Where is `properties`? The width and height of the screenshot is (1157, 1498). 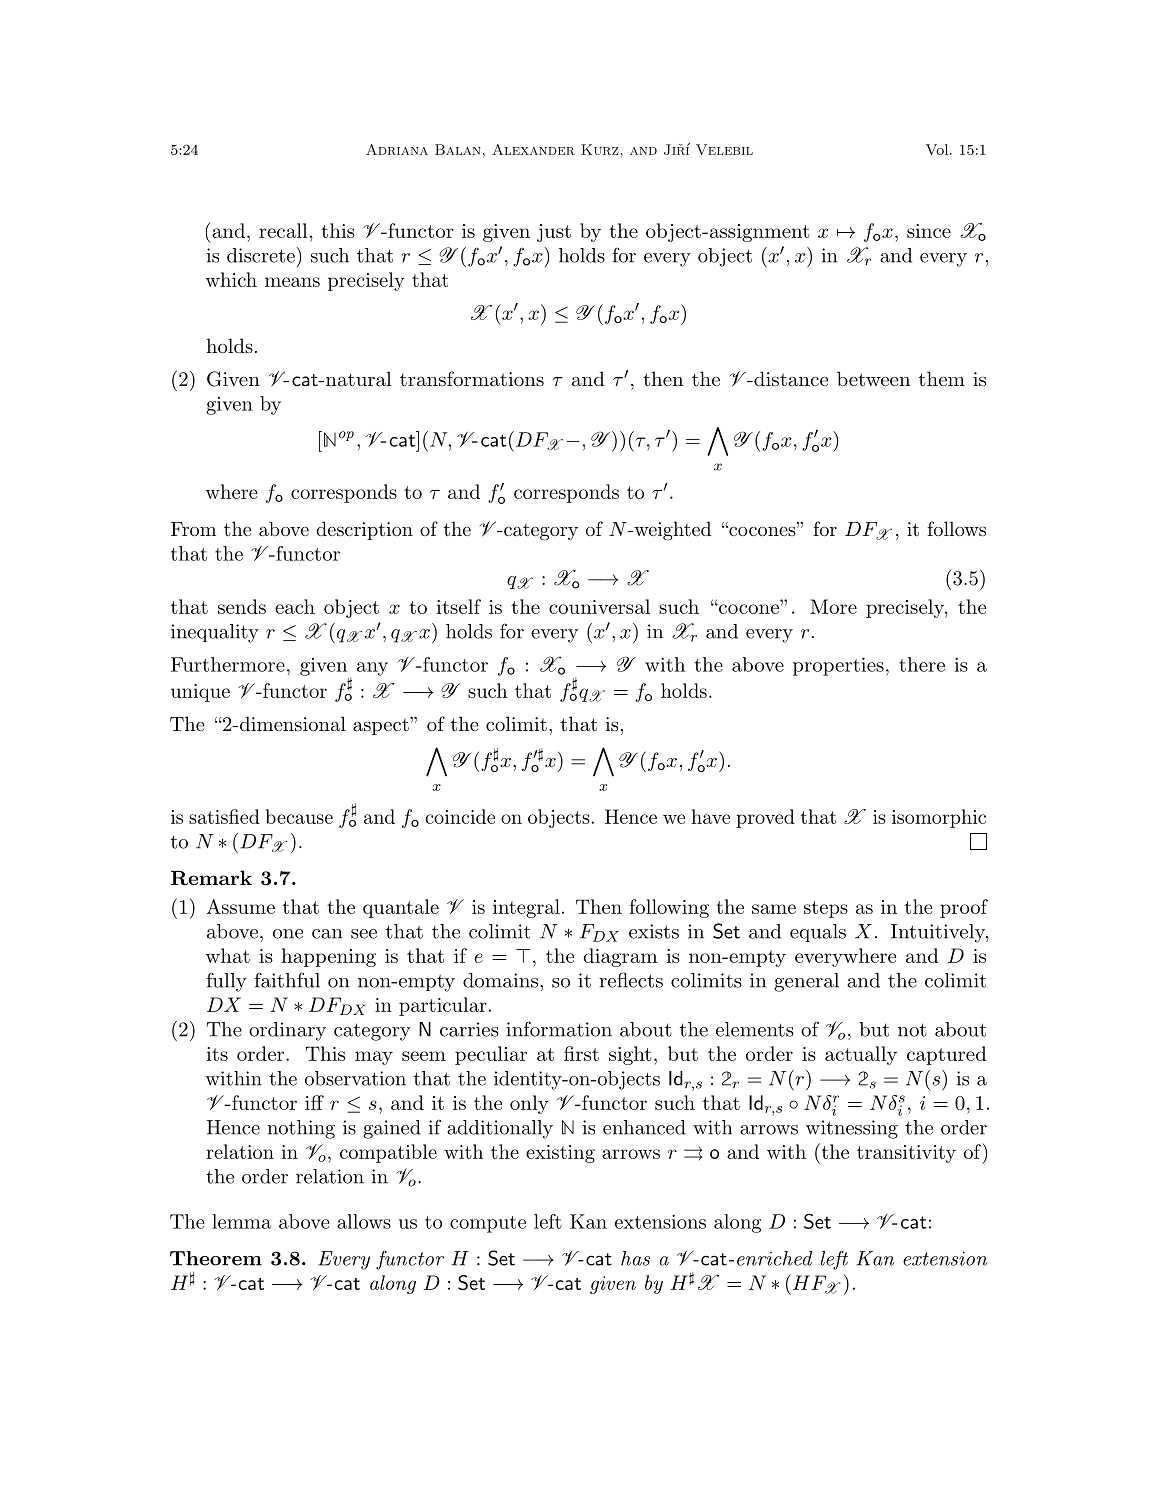
properties is located at coordinates (838, 666).
